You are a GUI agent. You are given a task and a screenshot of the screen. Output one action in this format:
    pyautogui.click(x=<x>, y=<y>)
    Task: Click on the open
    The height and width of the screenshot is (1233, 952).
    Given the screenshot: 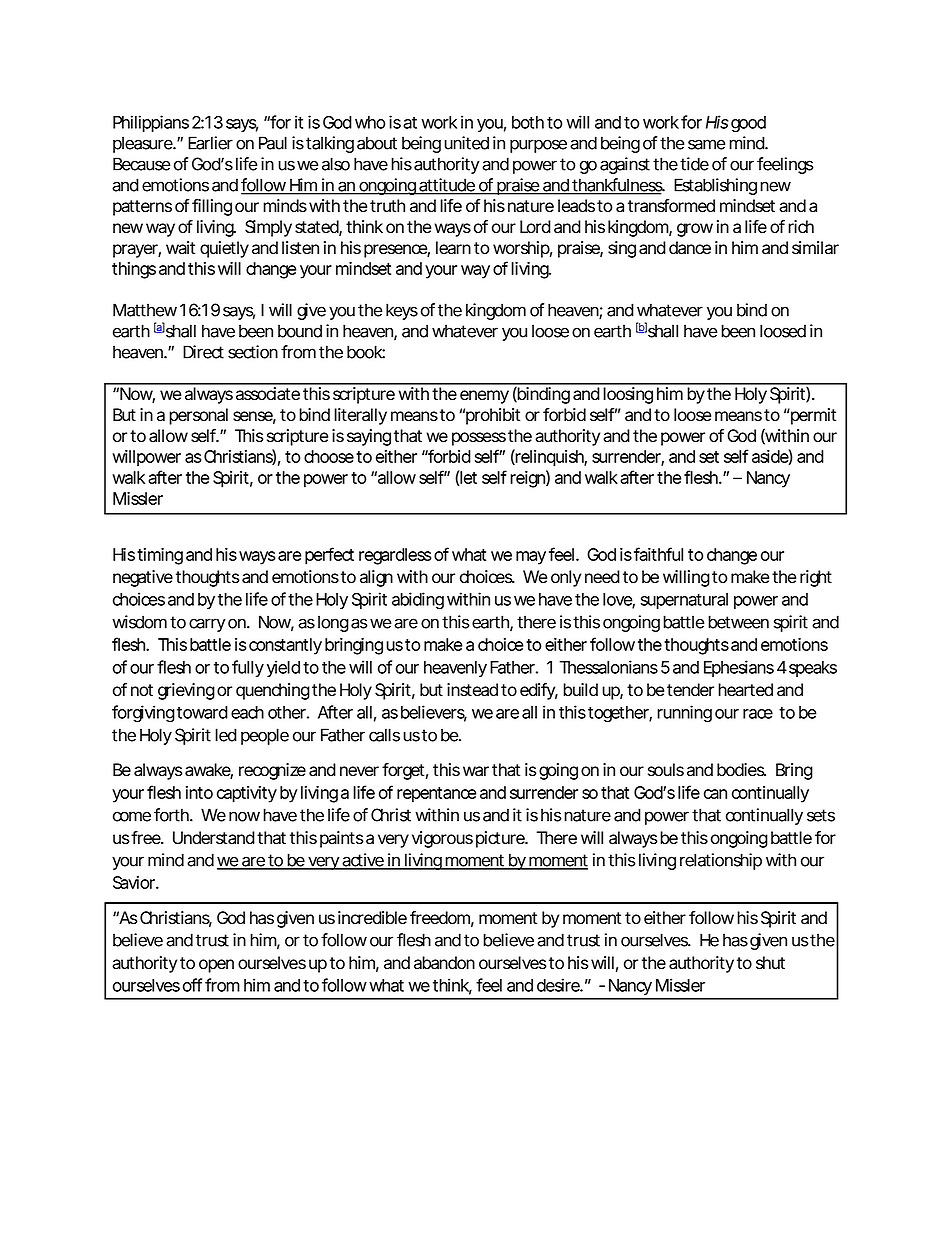 What is the action you would take?
    pyautogui.click(x=216, y=966)
